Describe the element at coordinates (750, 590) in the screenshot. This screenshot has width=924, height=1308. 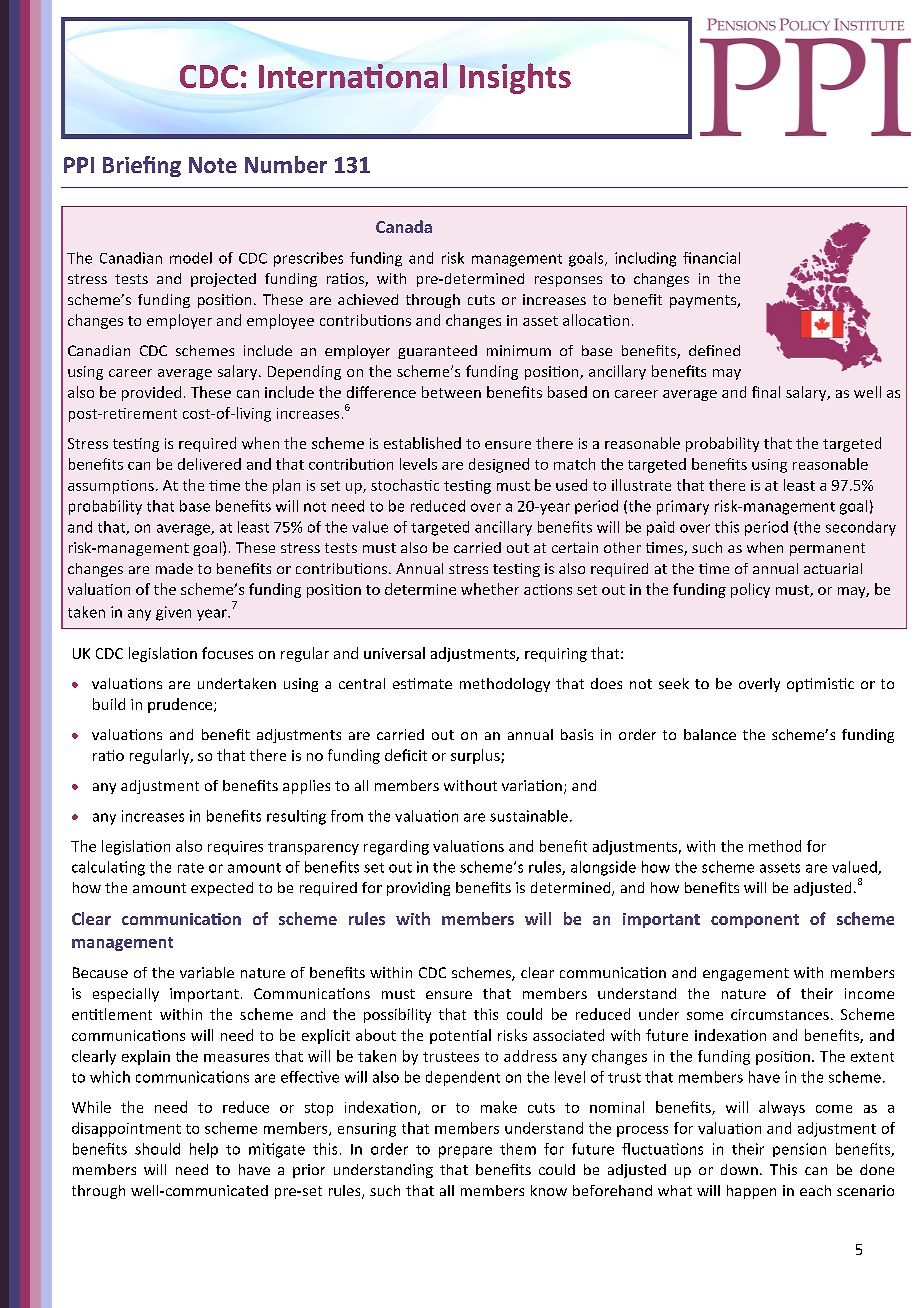
I see `policy` at that location.
